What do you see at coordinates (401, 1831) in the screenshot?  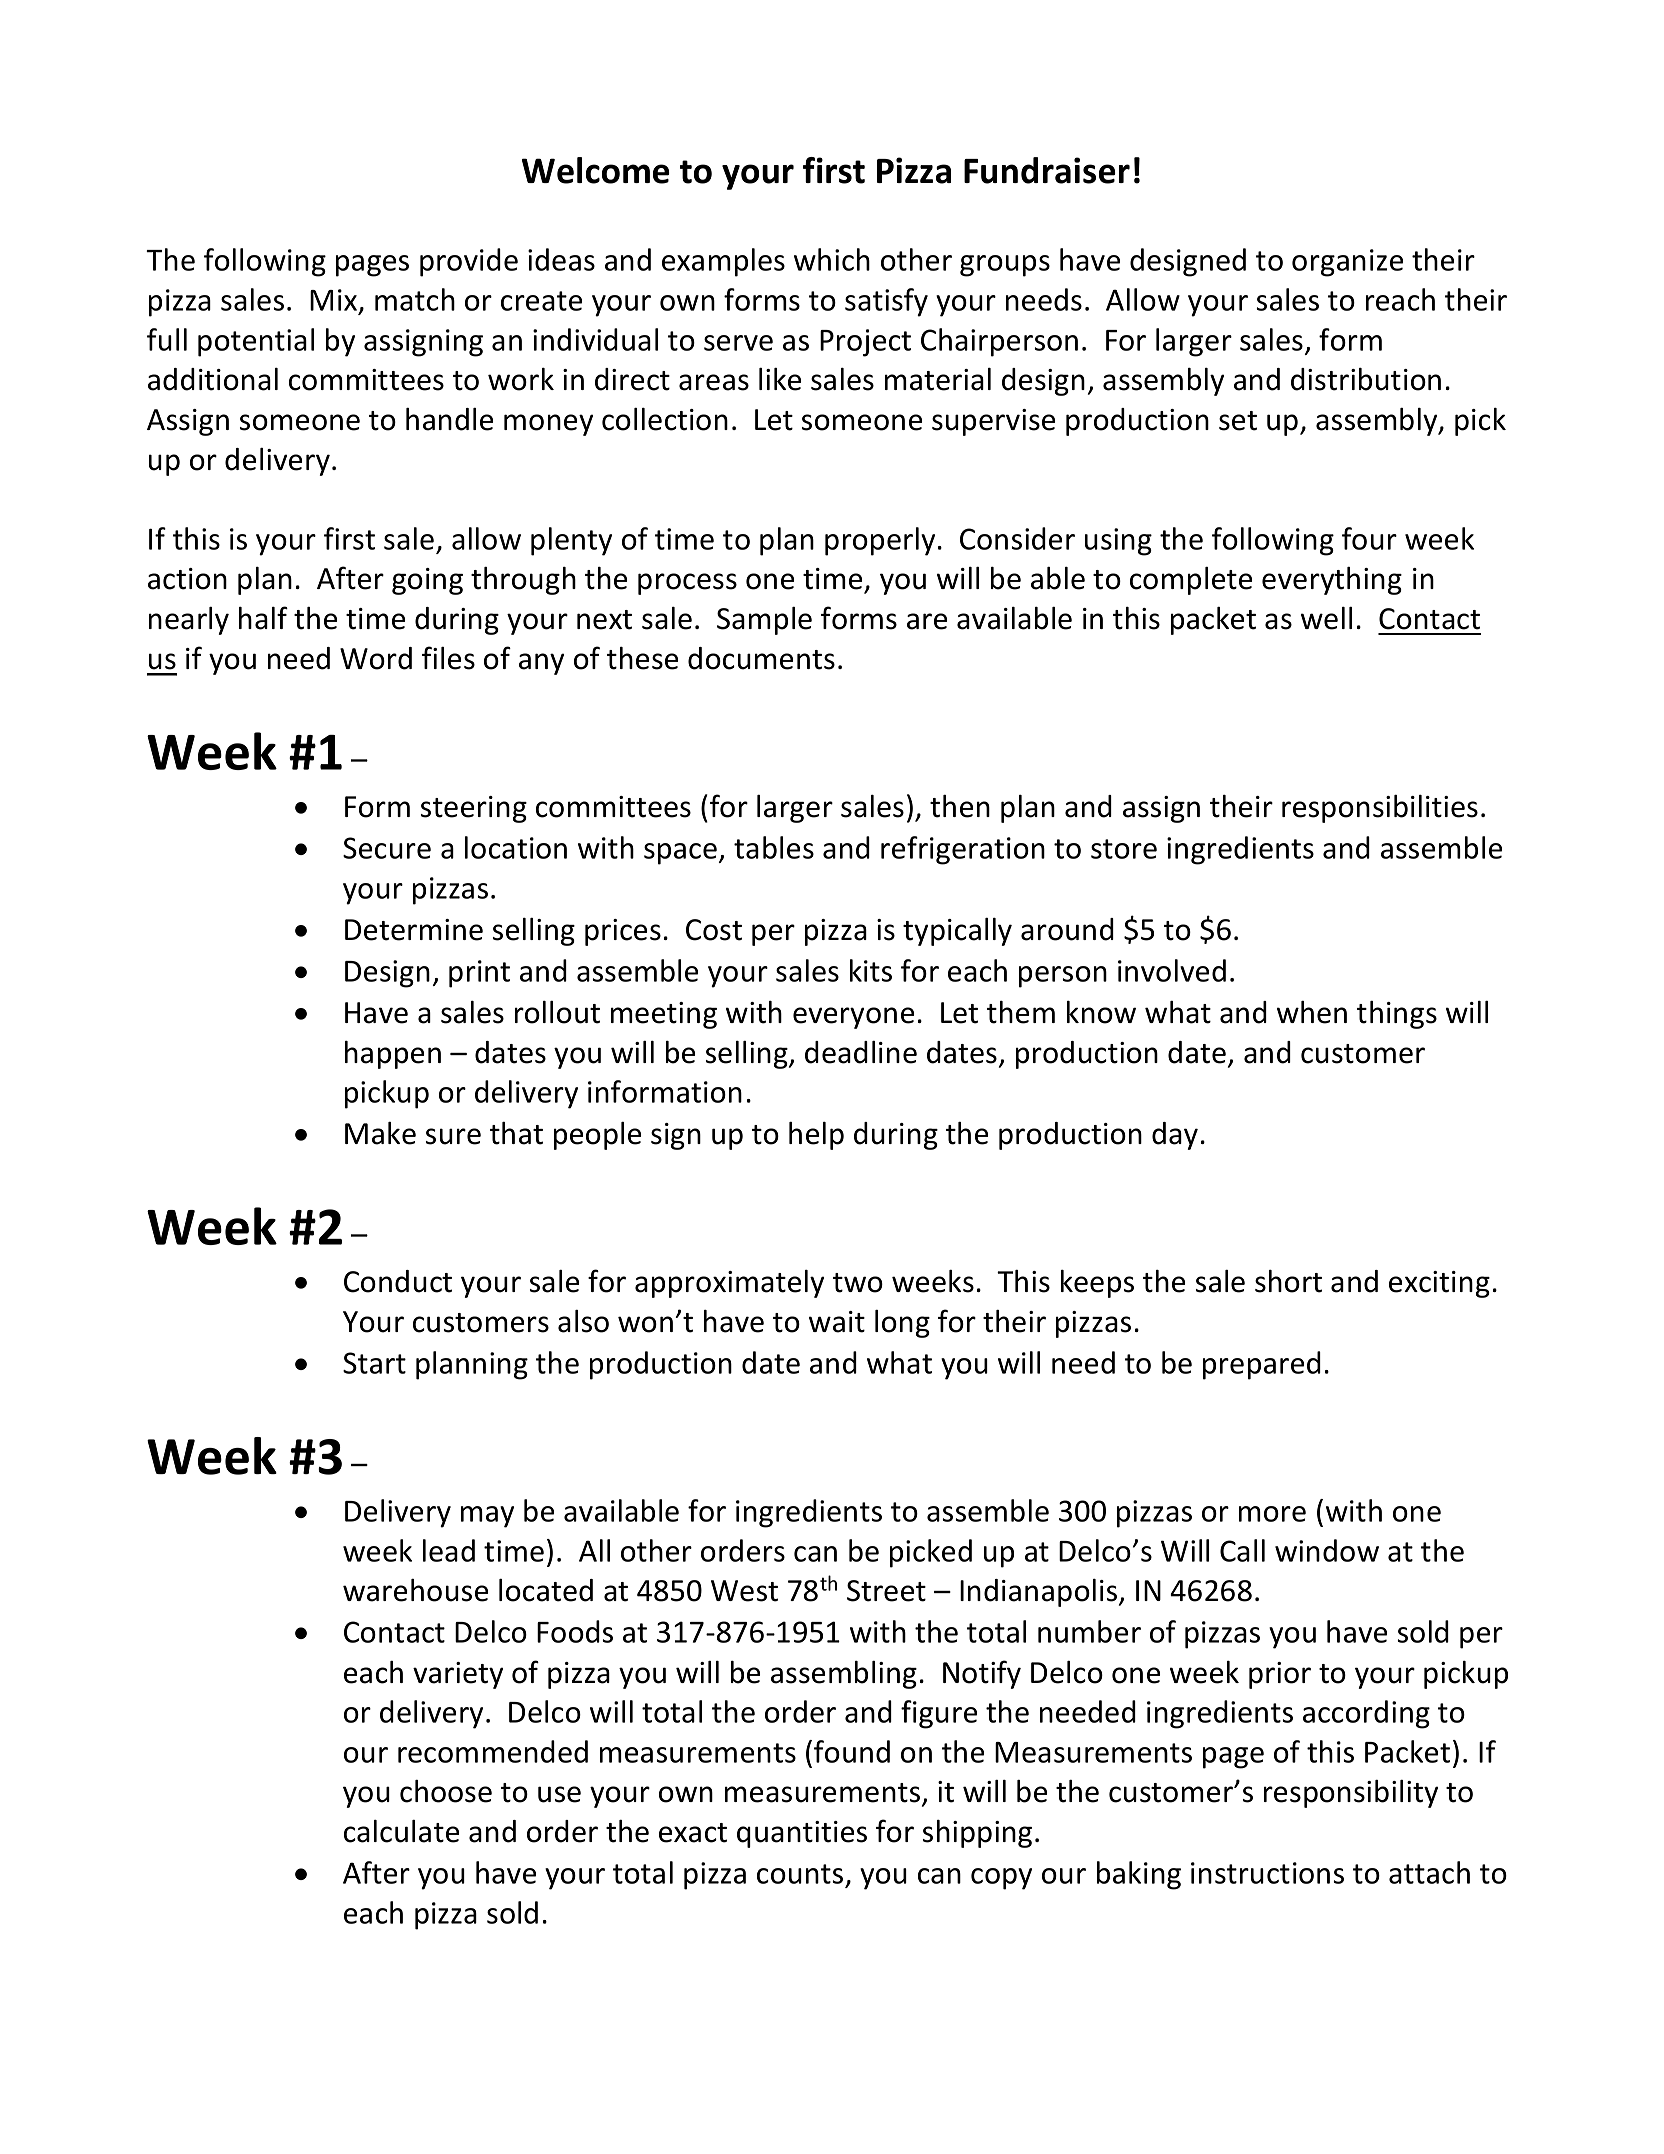 I see `calculate` at bounding box center [401, 1831].
